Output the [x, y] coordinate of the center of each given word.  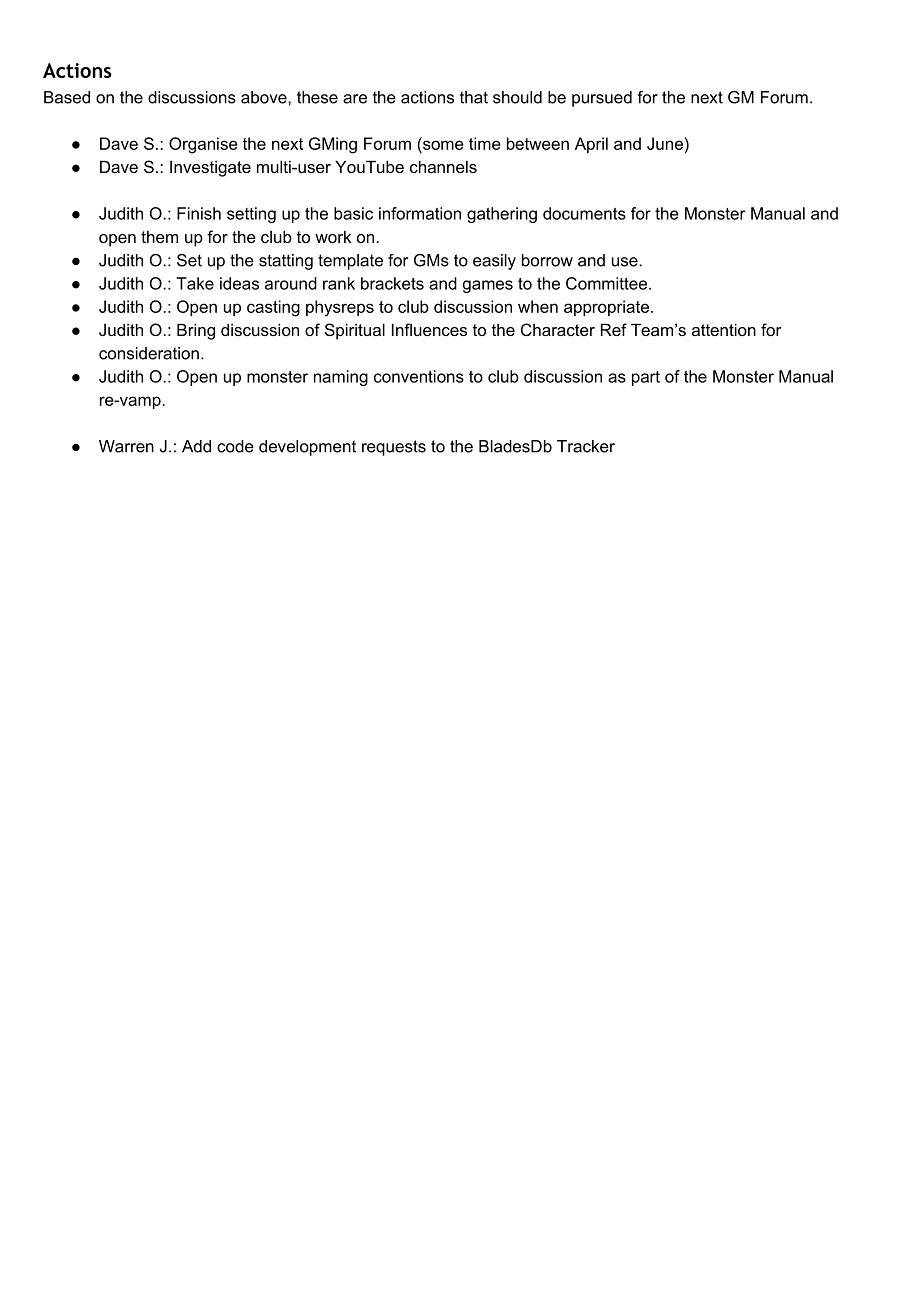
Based [67, 97]
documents [584, 213]
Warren [126, 446]
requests [394, 448]
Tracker [586, 446]
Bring [196, 331]
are [355, 99]
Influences [429, 329]
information [420, 213]
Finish [199, 213]
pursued [602, 99]
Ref [614, 329]
